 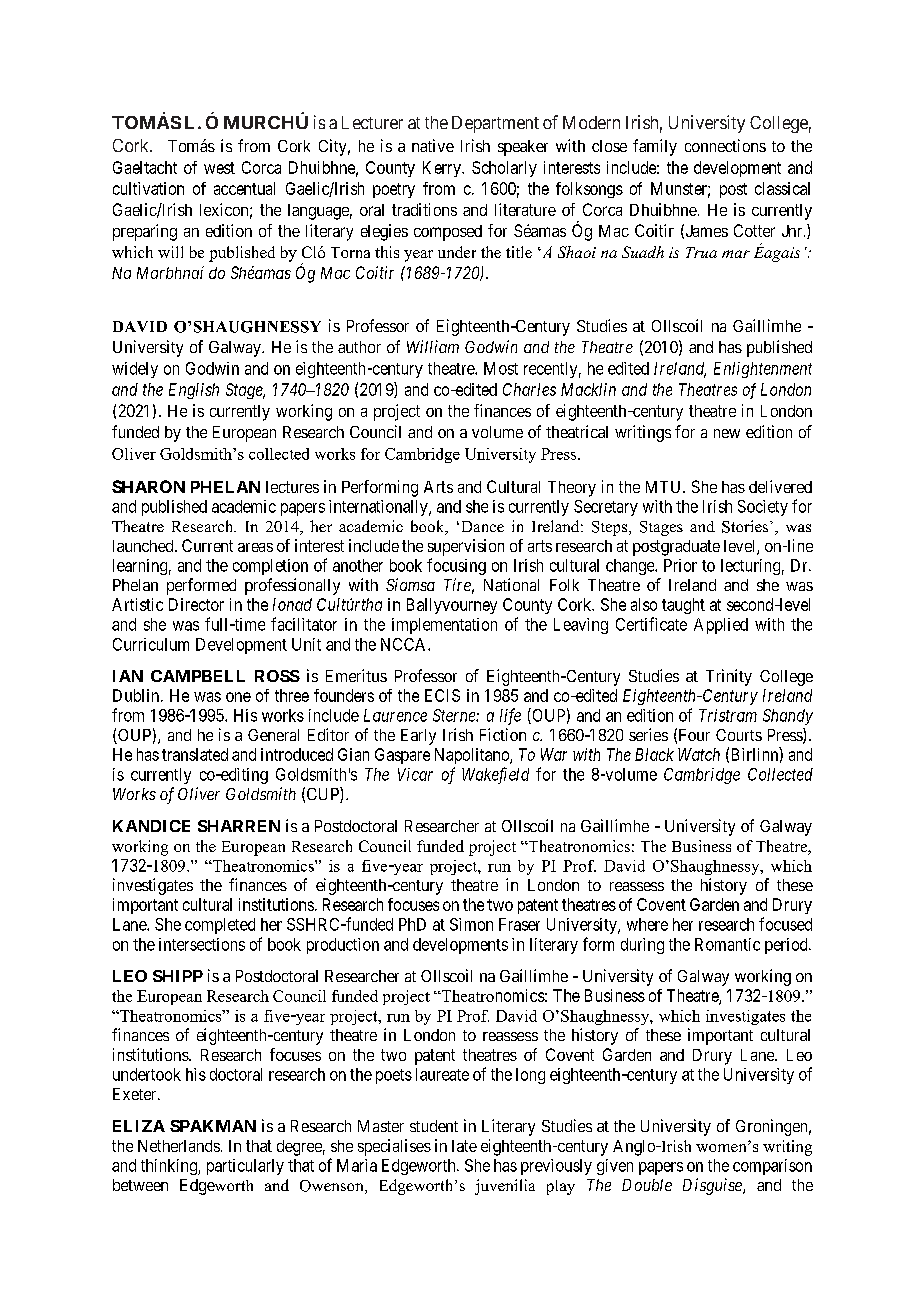 I want to click on Kerry, so click(x=443, y=169).
